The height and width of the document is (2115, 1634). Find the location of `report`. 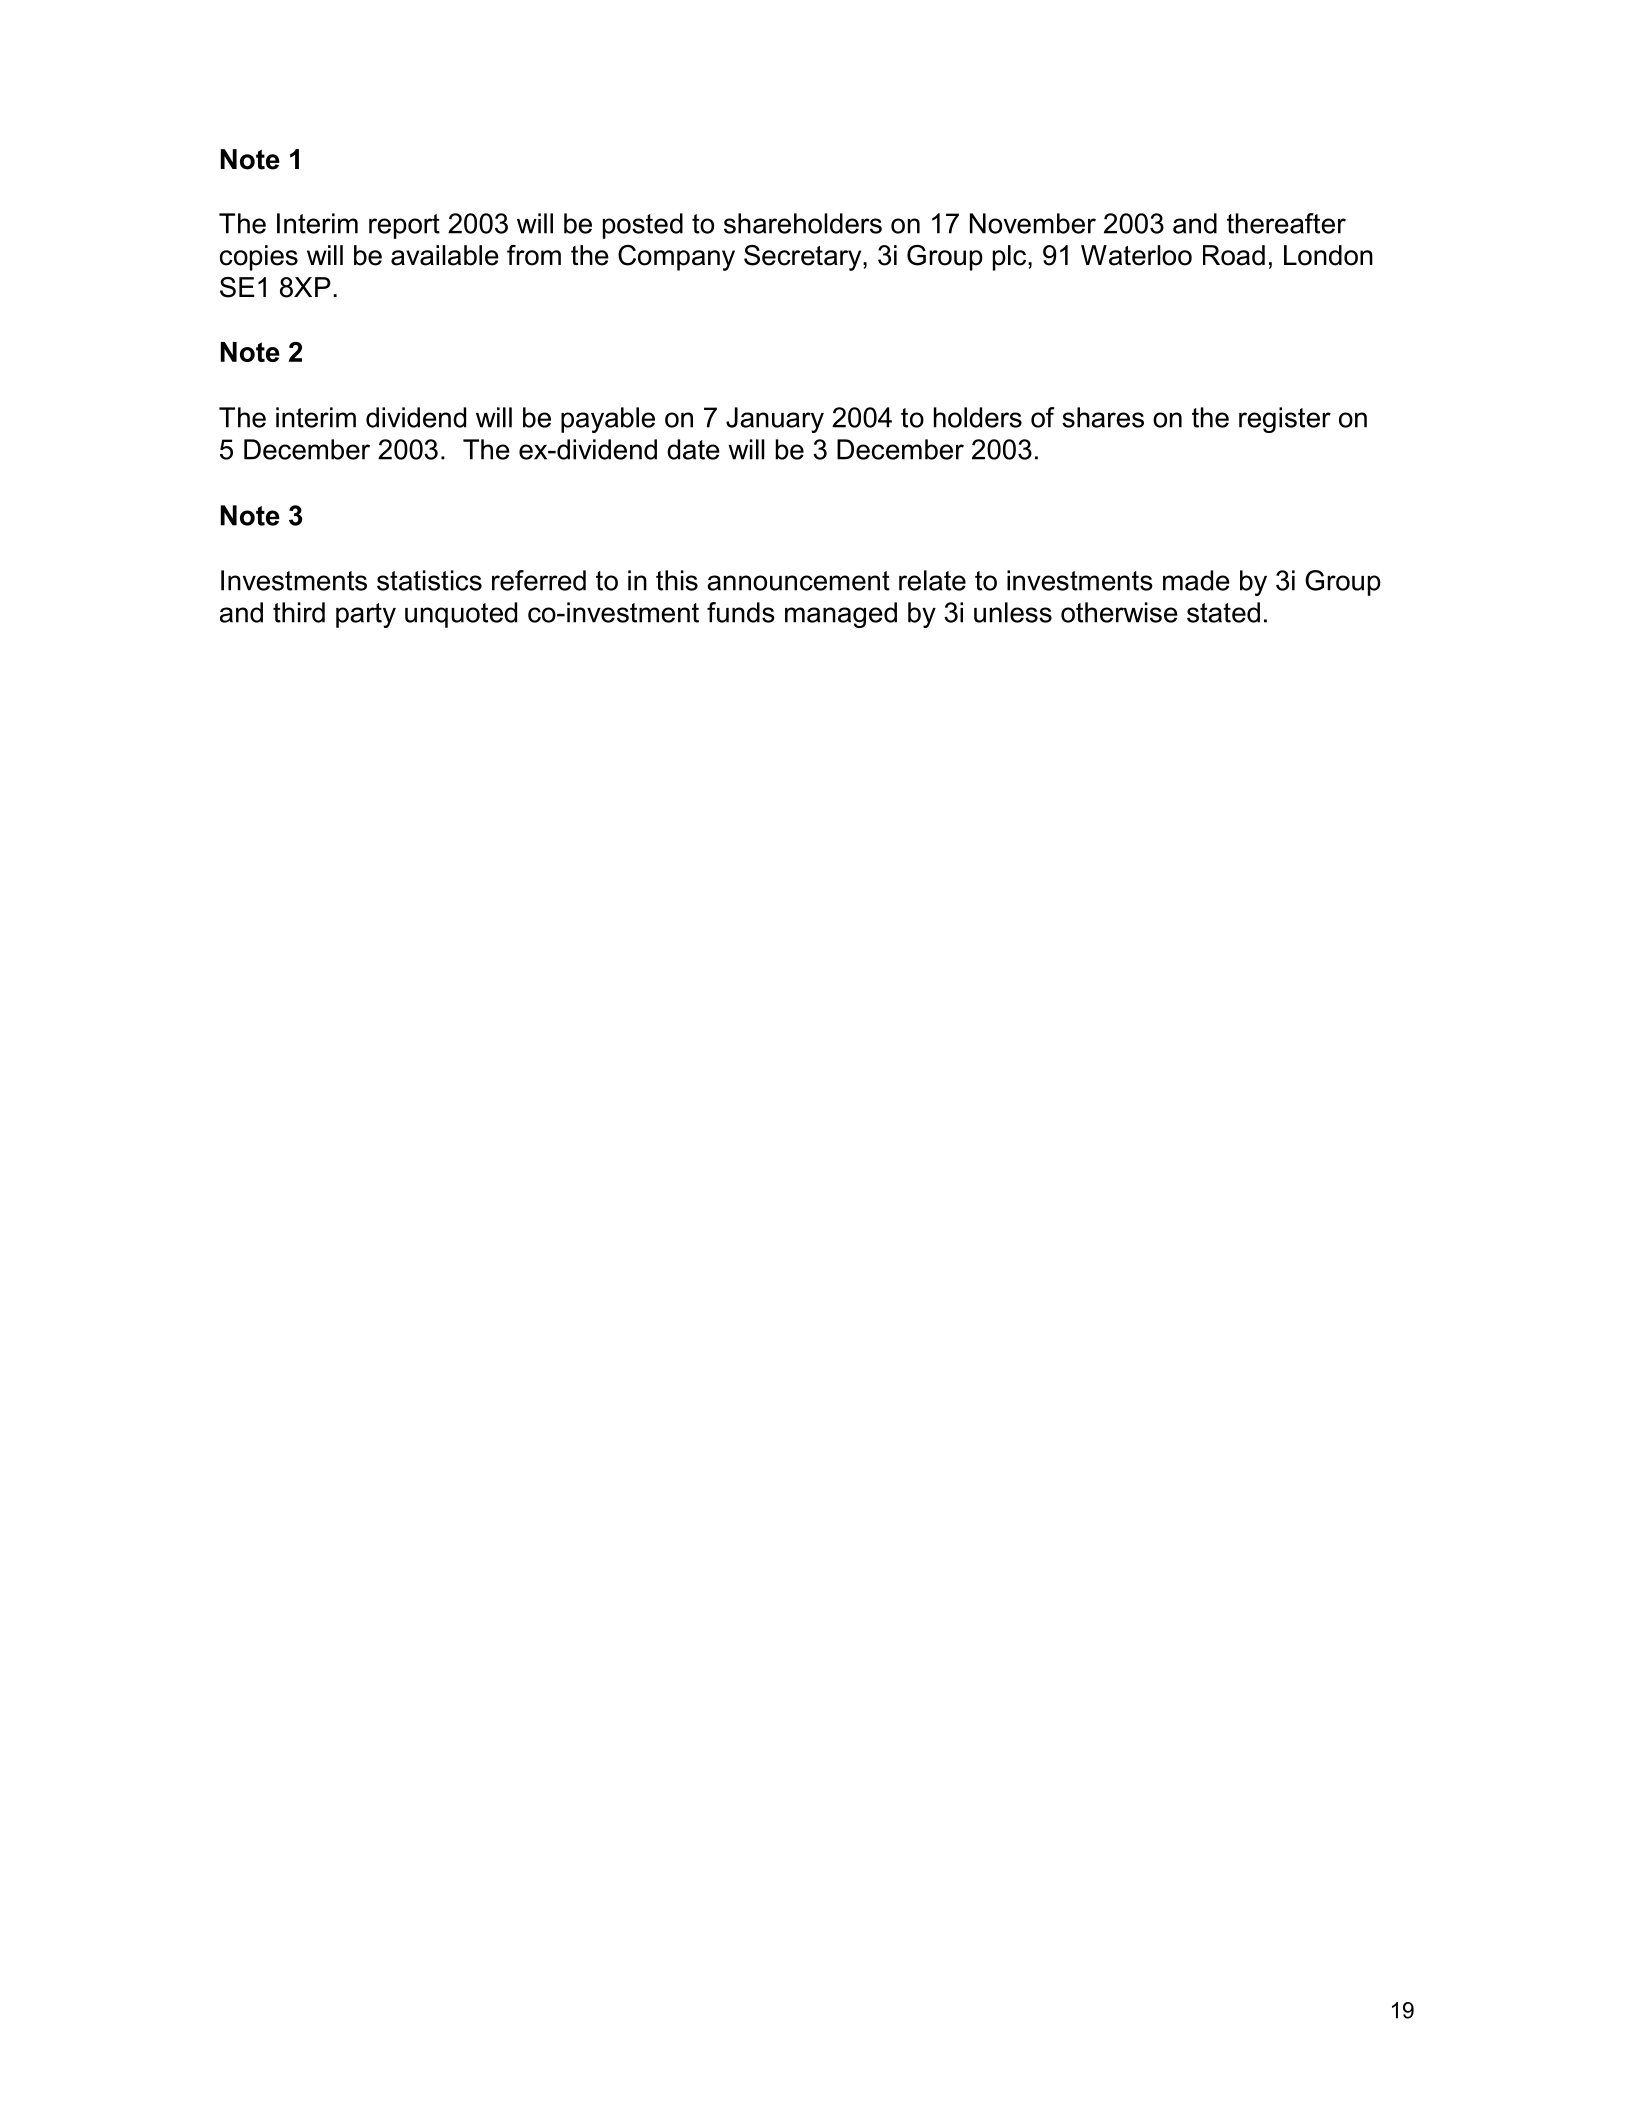

report is located at coordinates (404, 226).
